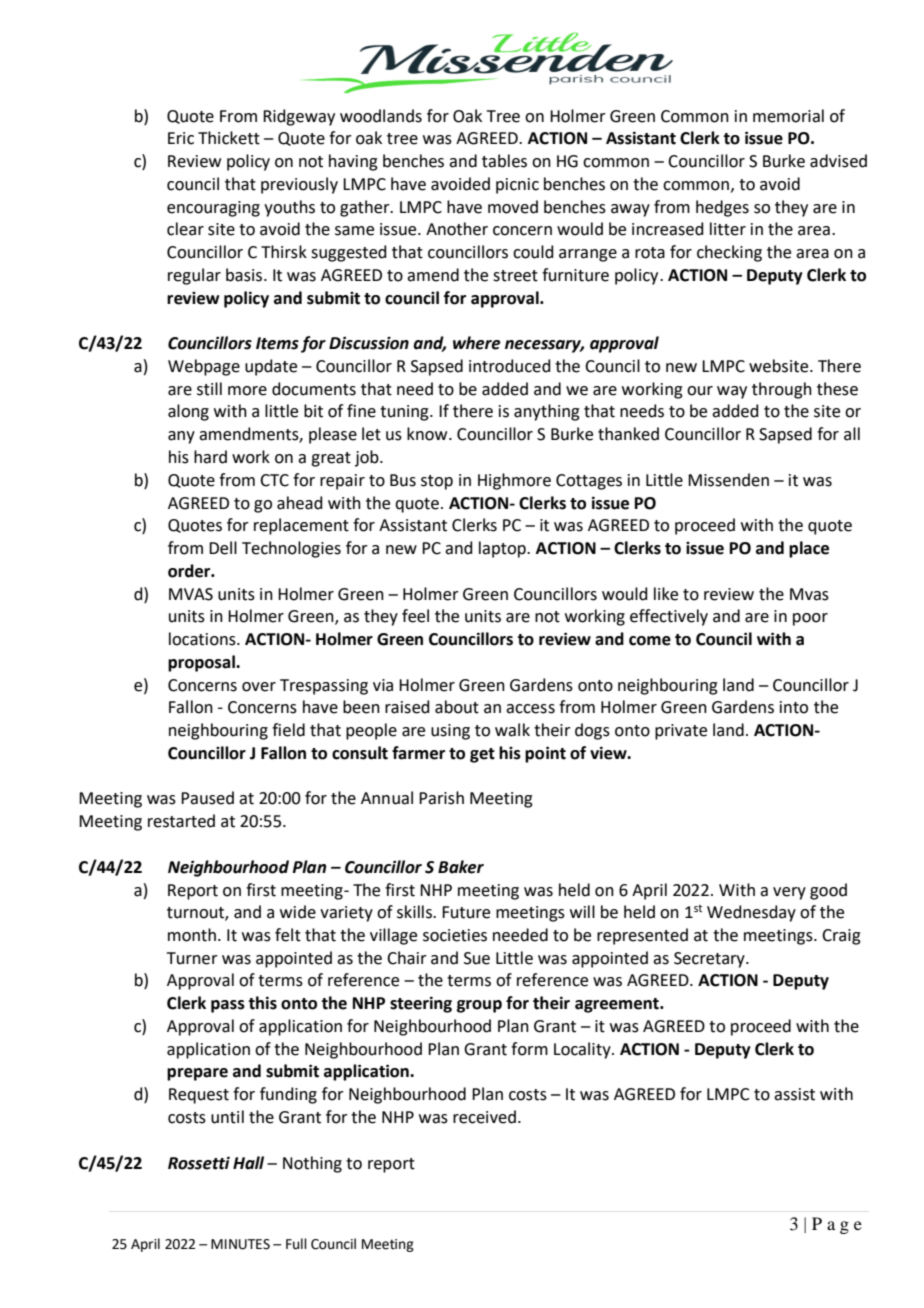 This screenshot has height=1308, width=924. What do you see at coordinates (788, 116) in the screenshot?
I see `memorial` at bounding box center [788, 116].
